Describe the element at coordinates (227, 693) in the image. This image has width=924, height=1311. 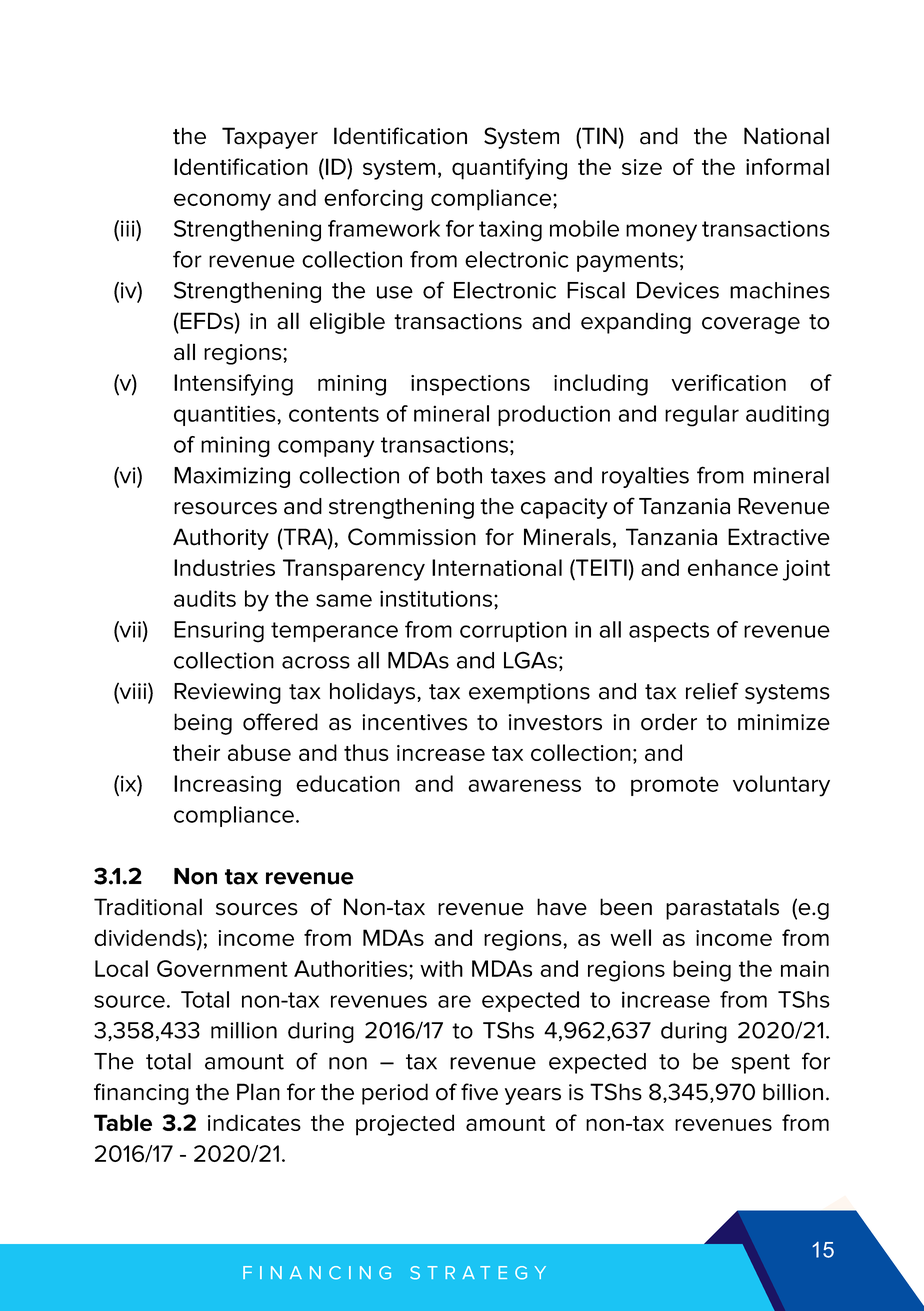
I see `Reviewing` at that location.
